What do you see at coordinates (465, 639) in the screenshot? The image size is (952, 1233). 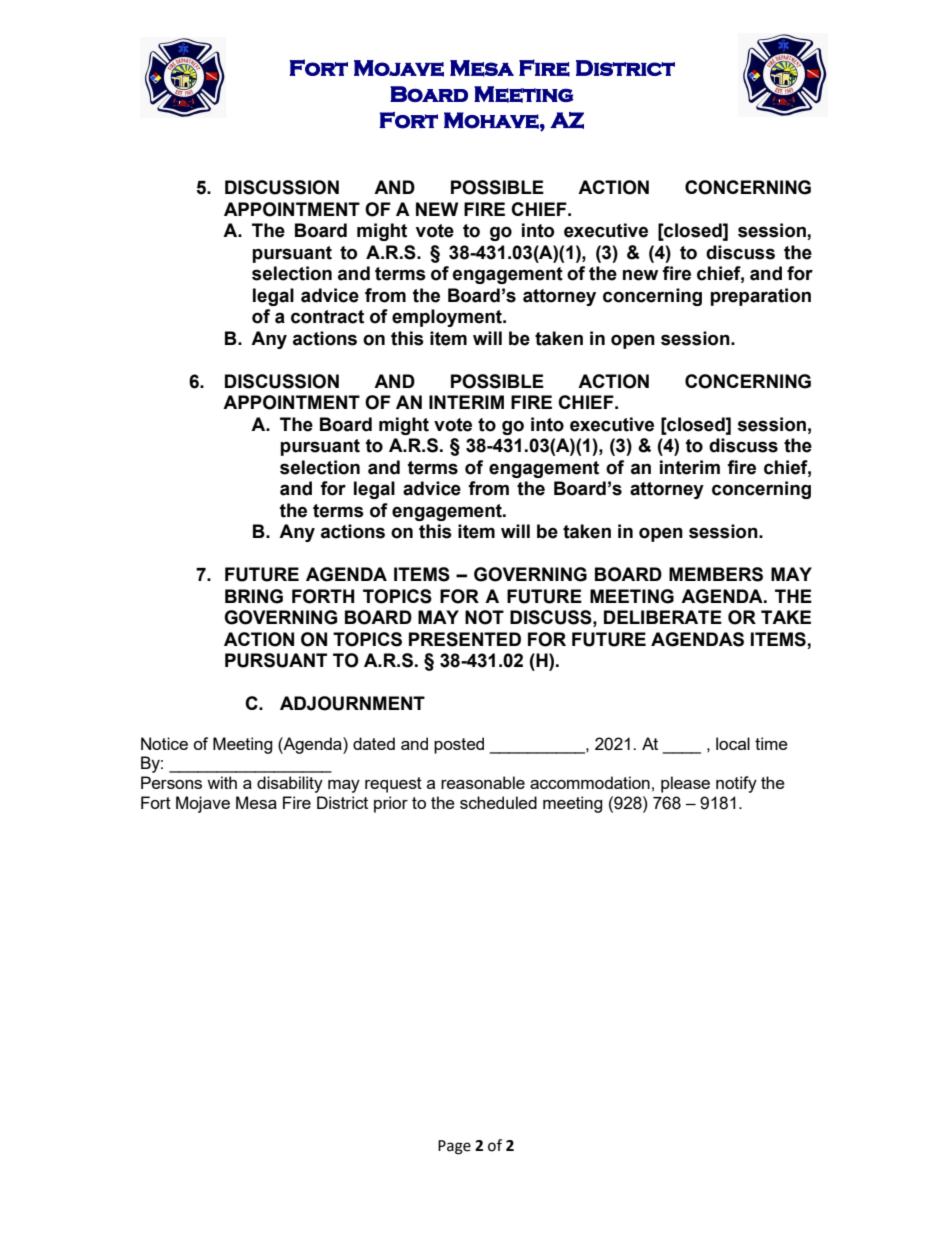 I see `PRESENTED` at bounding box center [465, 639].
